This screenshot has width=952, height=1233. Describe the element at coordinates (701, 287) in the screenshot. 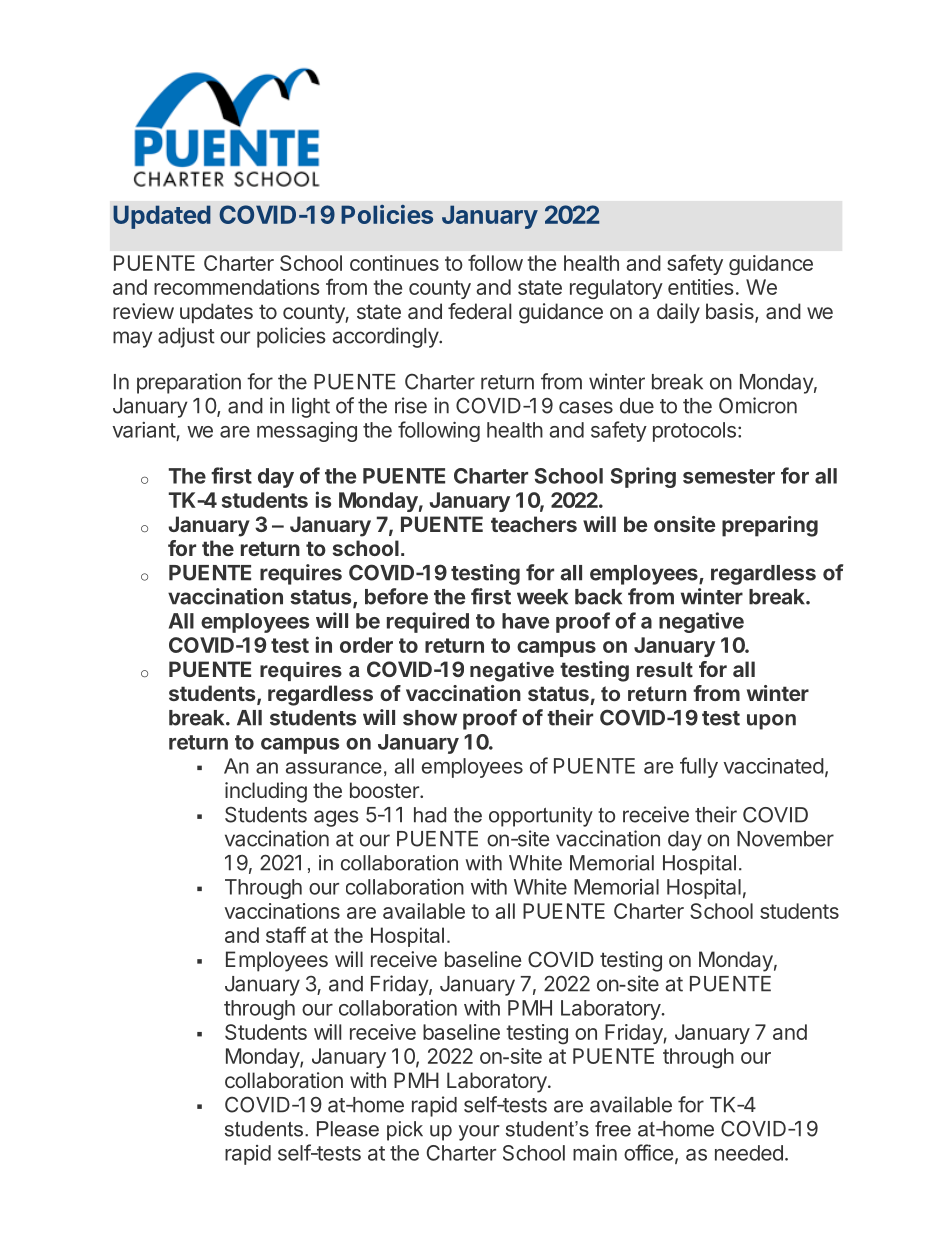

I see `entities` at that location.
